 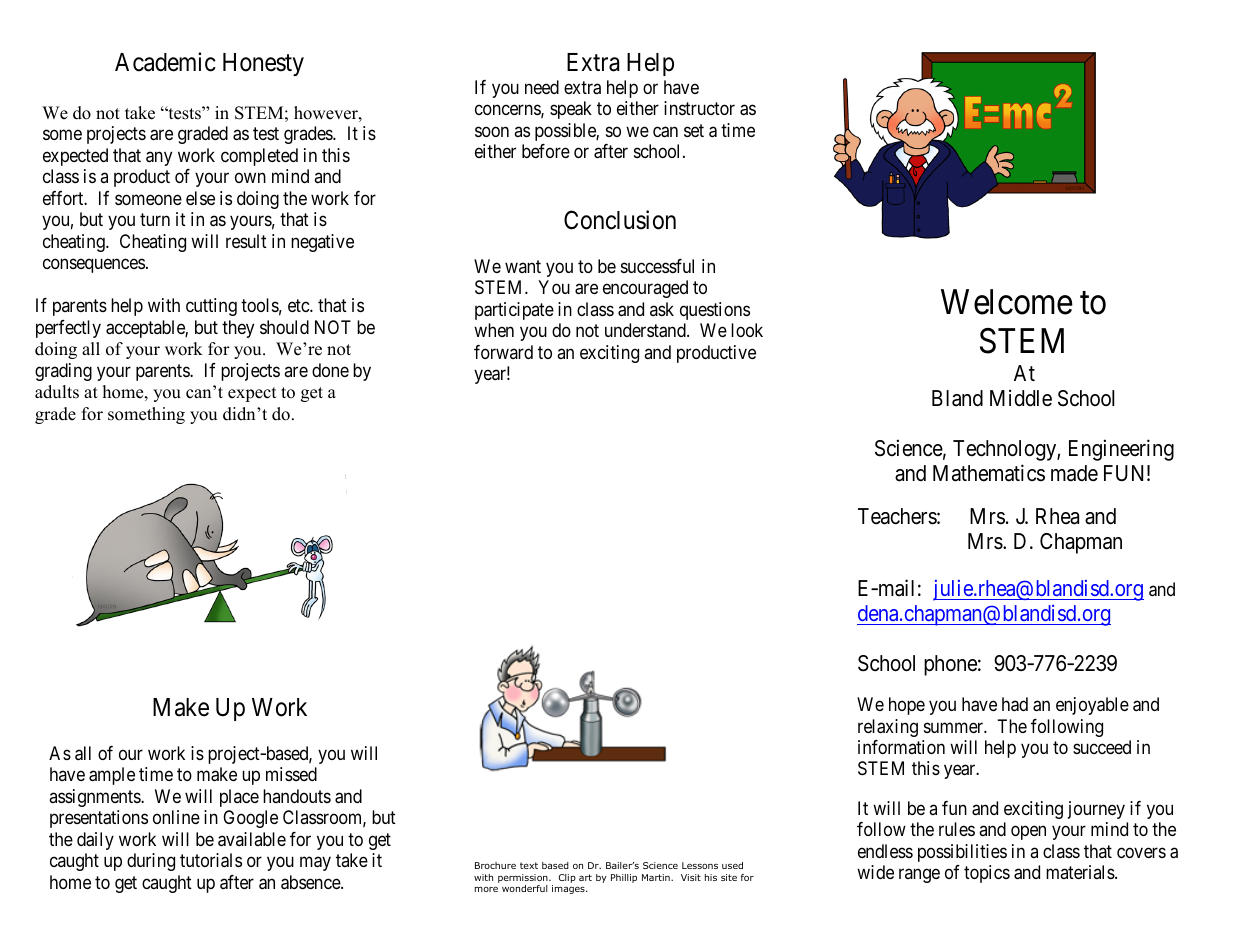 What do you see at coordinates (1015, 704) in the screenshot?
I see `had` at bounding box center [1015, 704].
